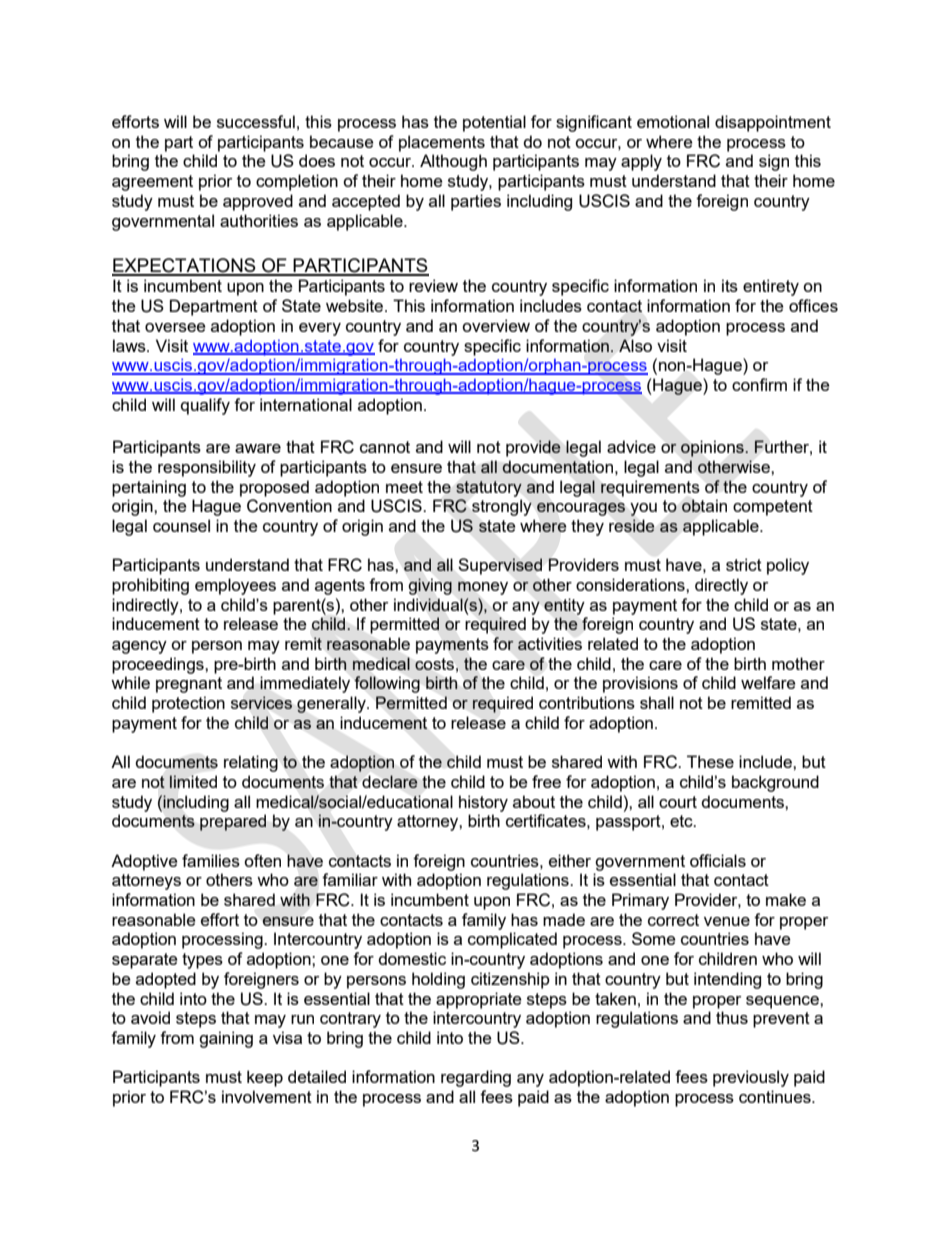 This image has height=1233, width=952. I want to click on disappointment, so click(773, 123).
